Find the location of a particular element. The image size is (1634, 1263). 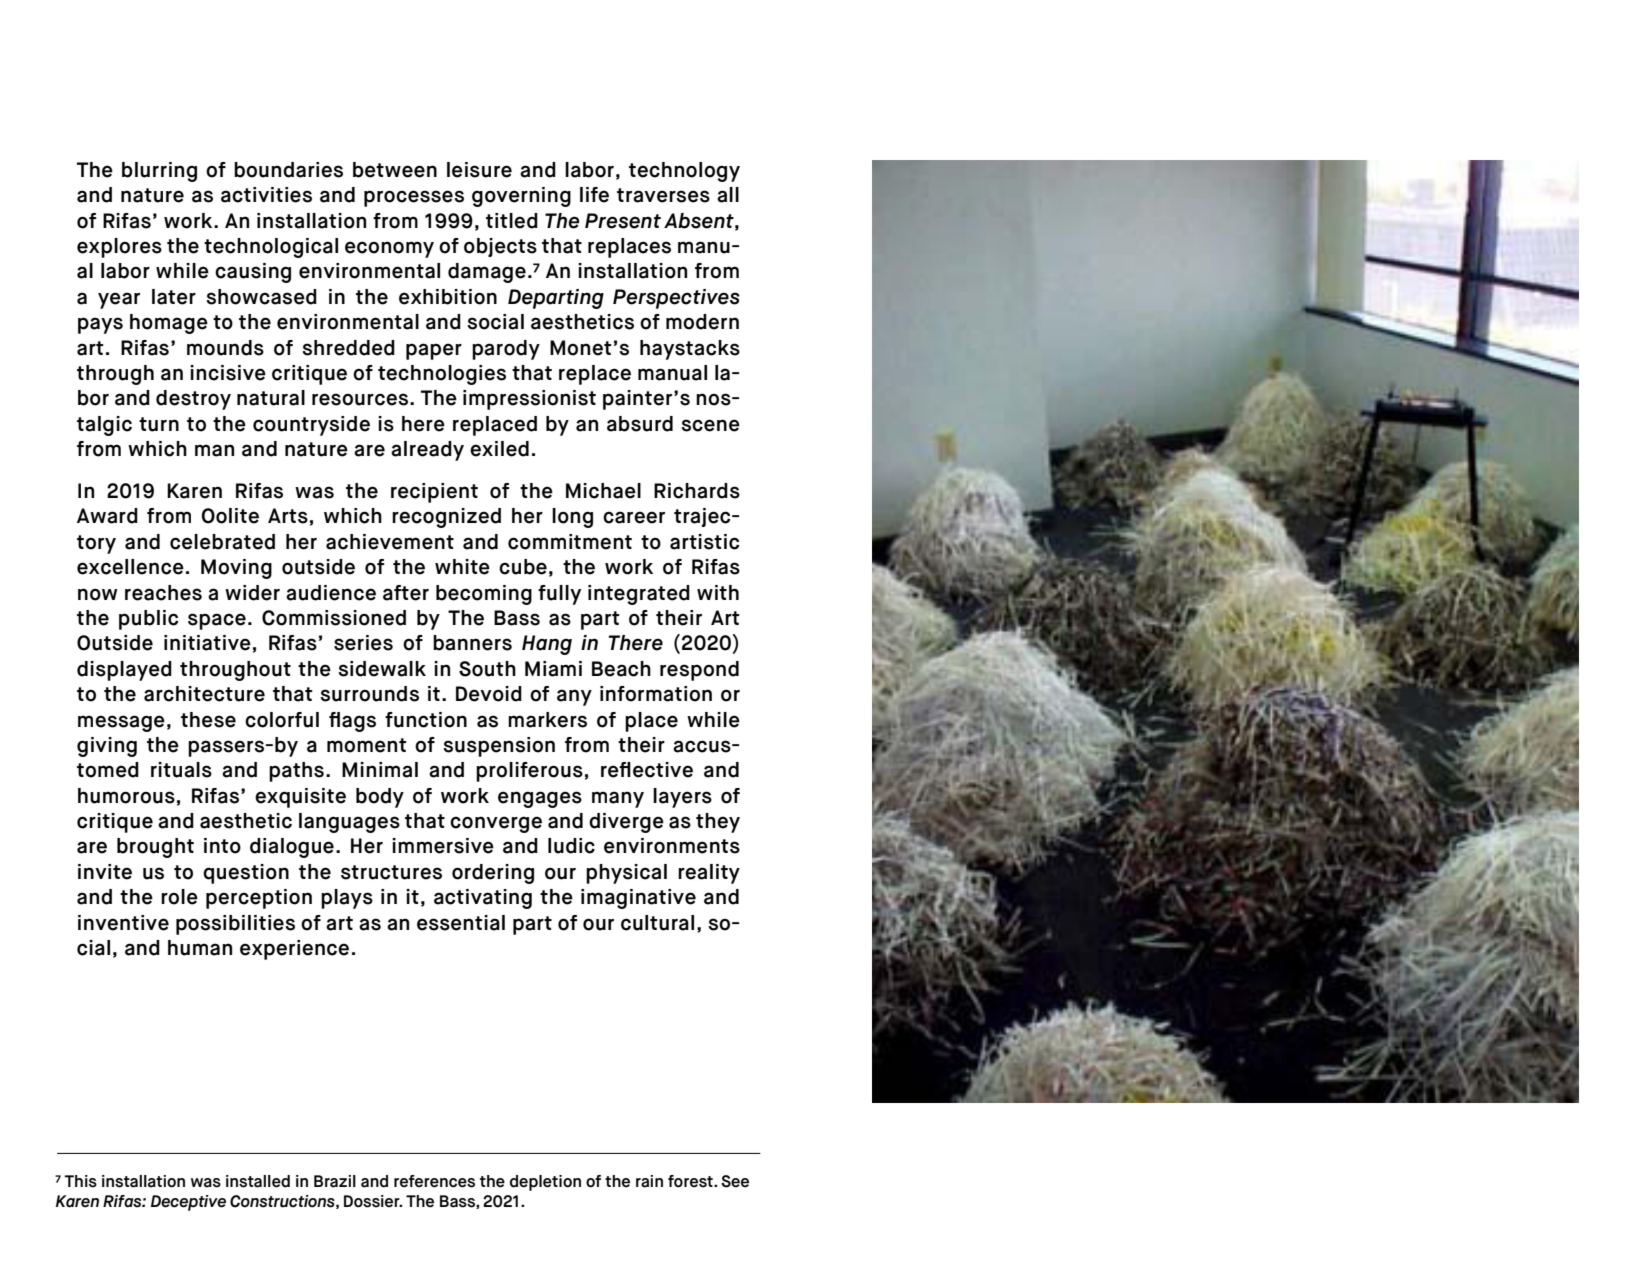

processes is located at coordinates (414, 198).
